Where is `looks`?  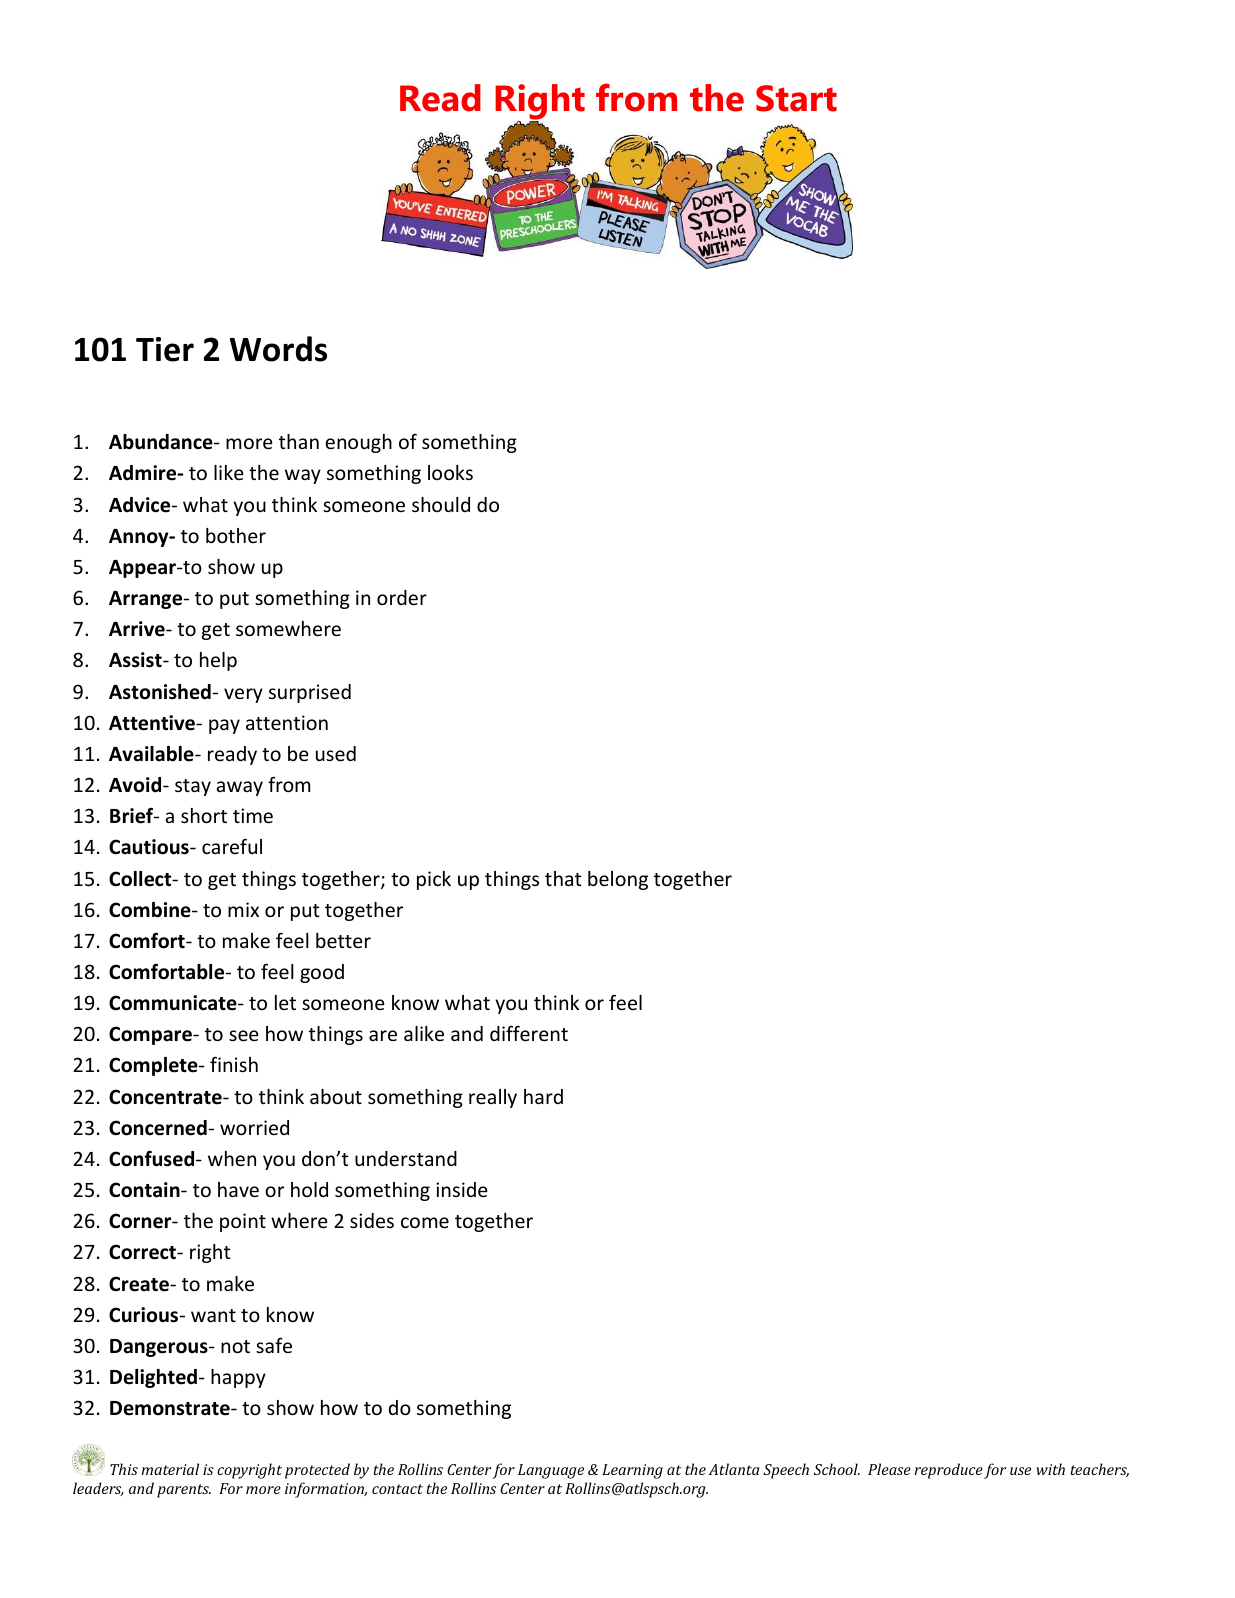 looks is located at coordinates (450, 472).
